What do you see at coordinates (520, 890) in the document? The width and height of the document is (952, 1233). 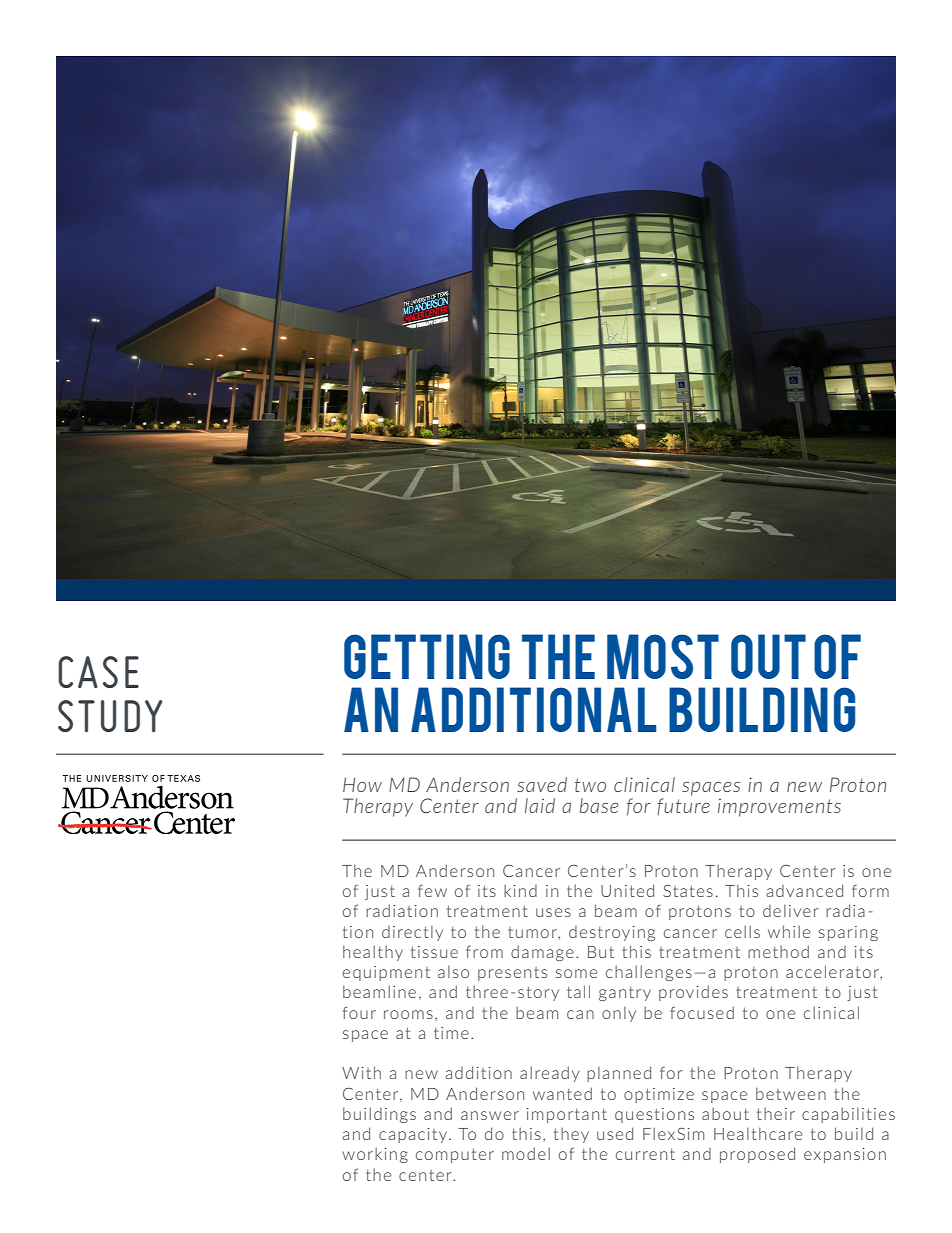 I see `kind` at bounding box center [520, 890].
